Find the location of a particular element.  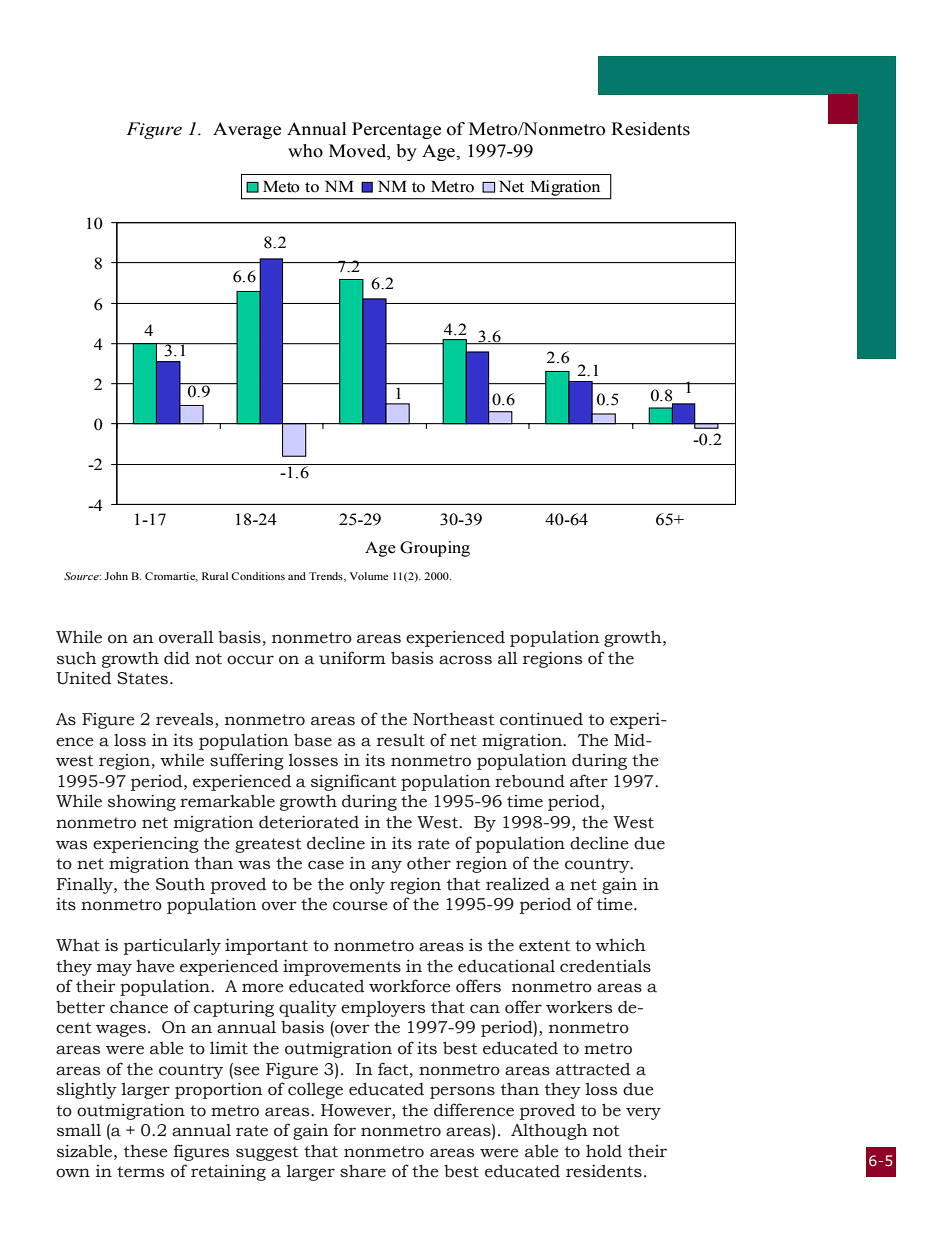

share is located at coordinates (363, 1171).
